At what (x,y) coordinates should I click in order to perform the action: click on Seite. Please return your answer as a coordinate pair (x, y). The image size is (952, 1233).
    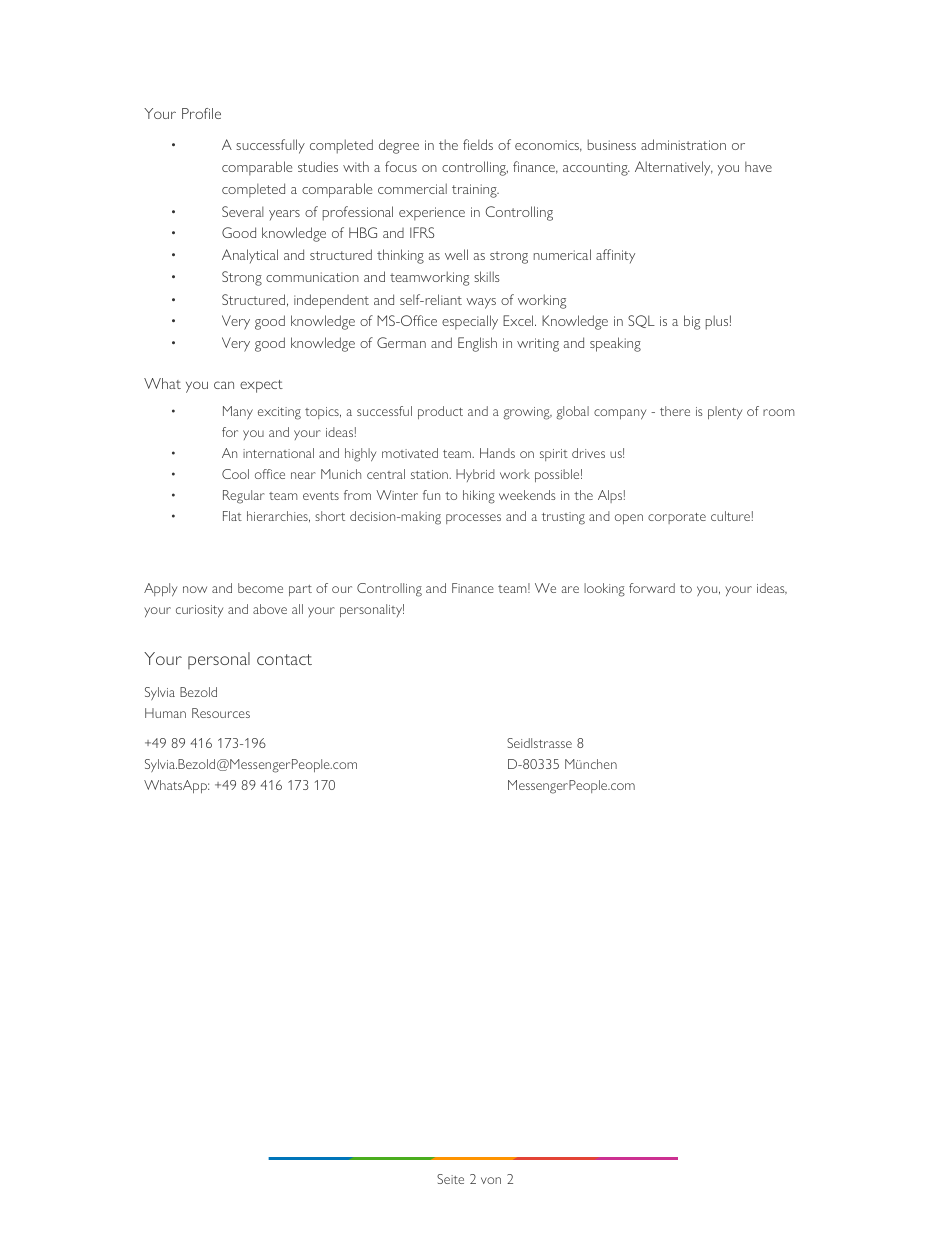
    Looking at the image, I should click on (450, 1179).
